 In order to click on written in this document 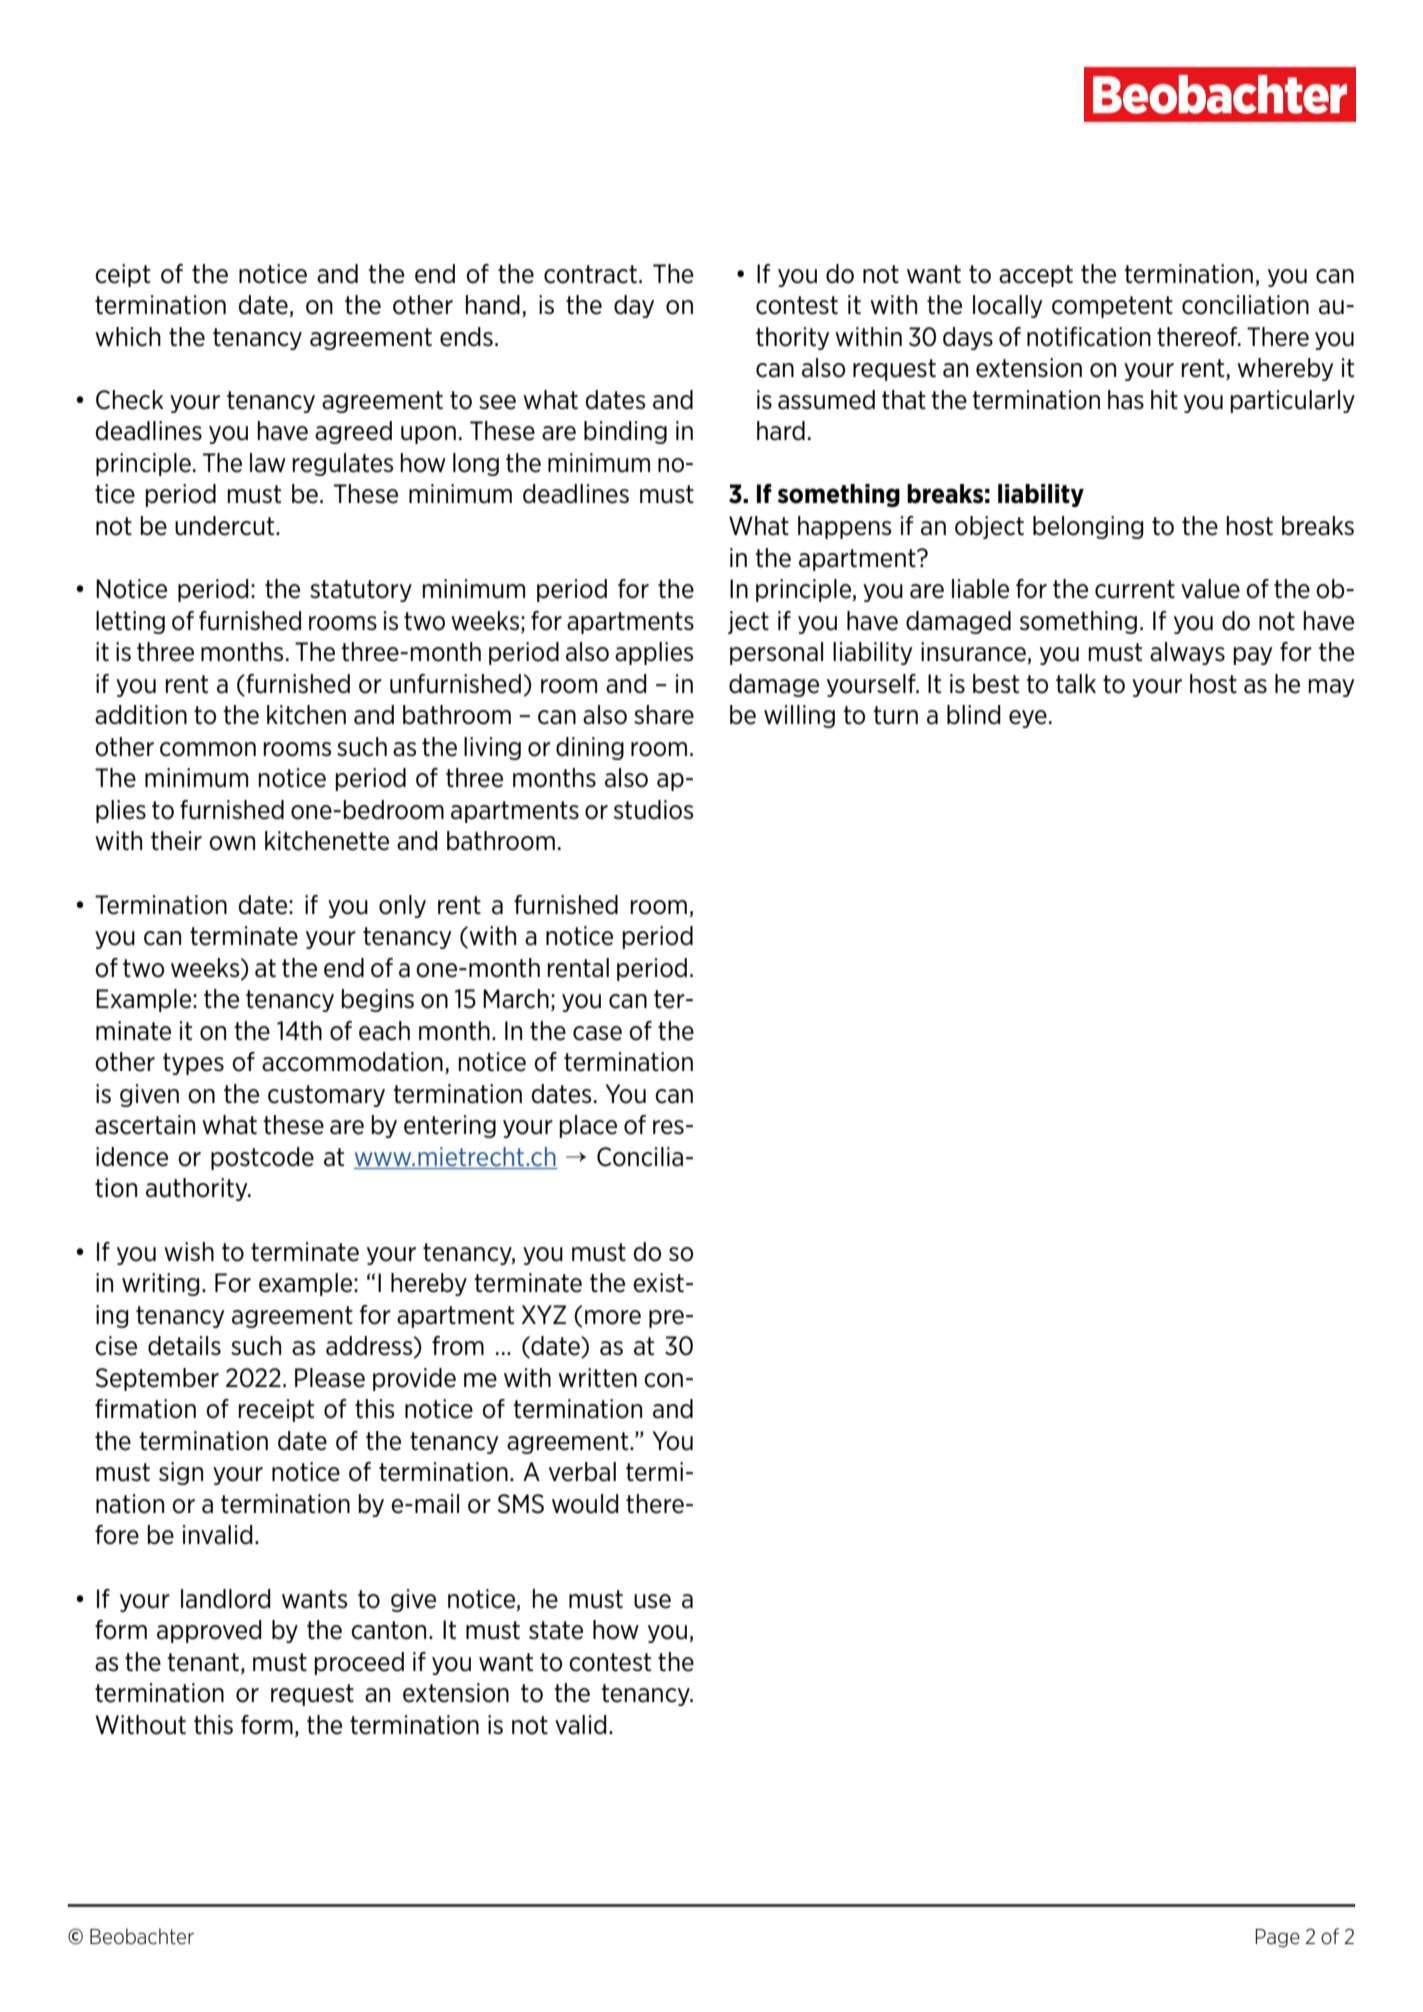, I will do `click(597, 1378)`.
